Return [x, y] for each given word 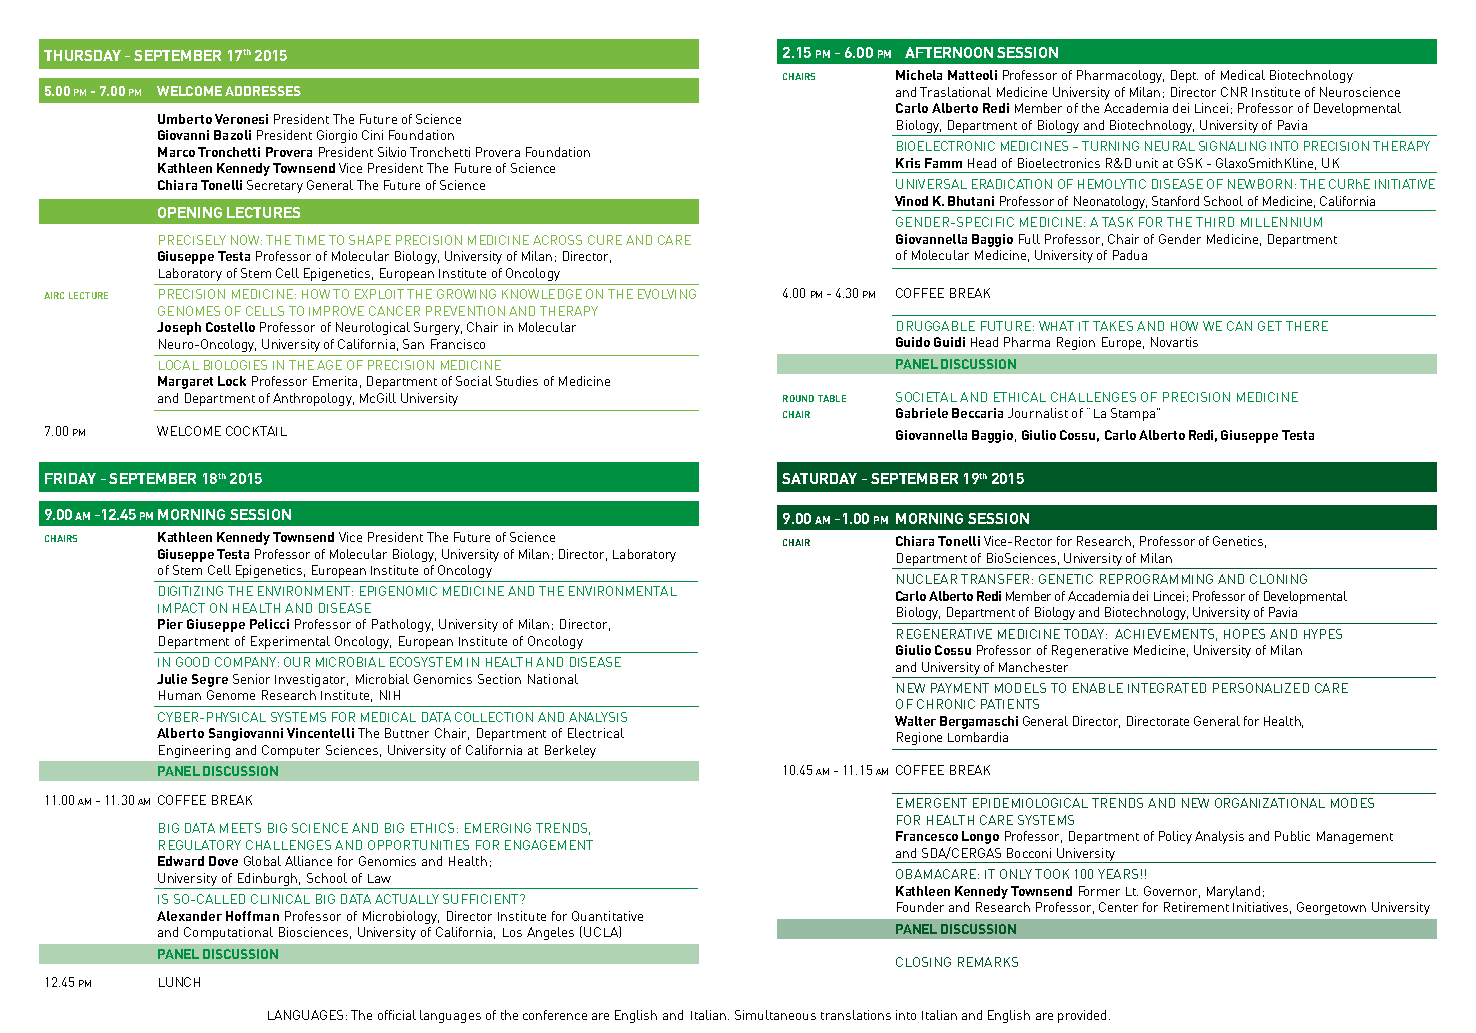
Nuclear [927, 579]
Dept [1184, 76]
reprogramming [1156, 579]
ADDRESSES [263, 91]
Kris [908, 163]
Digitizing [191, 591]
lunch [179, 982]
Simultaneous [775, 1015]
